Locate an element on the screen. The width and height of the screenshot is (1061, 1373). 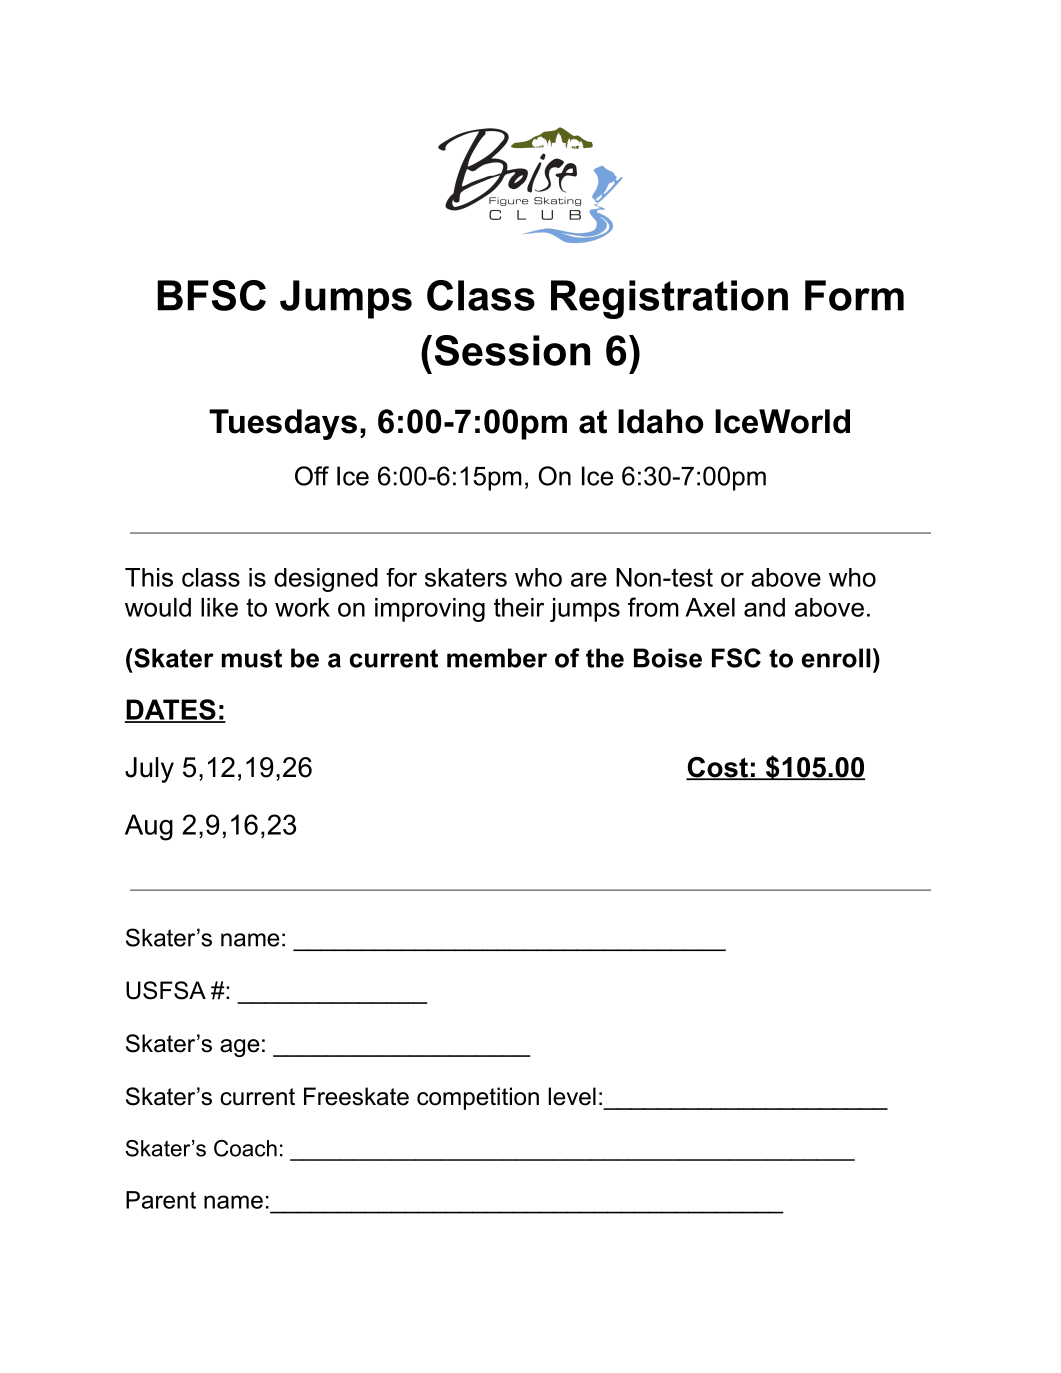
Session is located at coordinates (512, 350).
